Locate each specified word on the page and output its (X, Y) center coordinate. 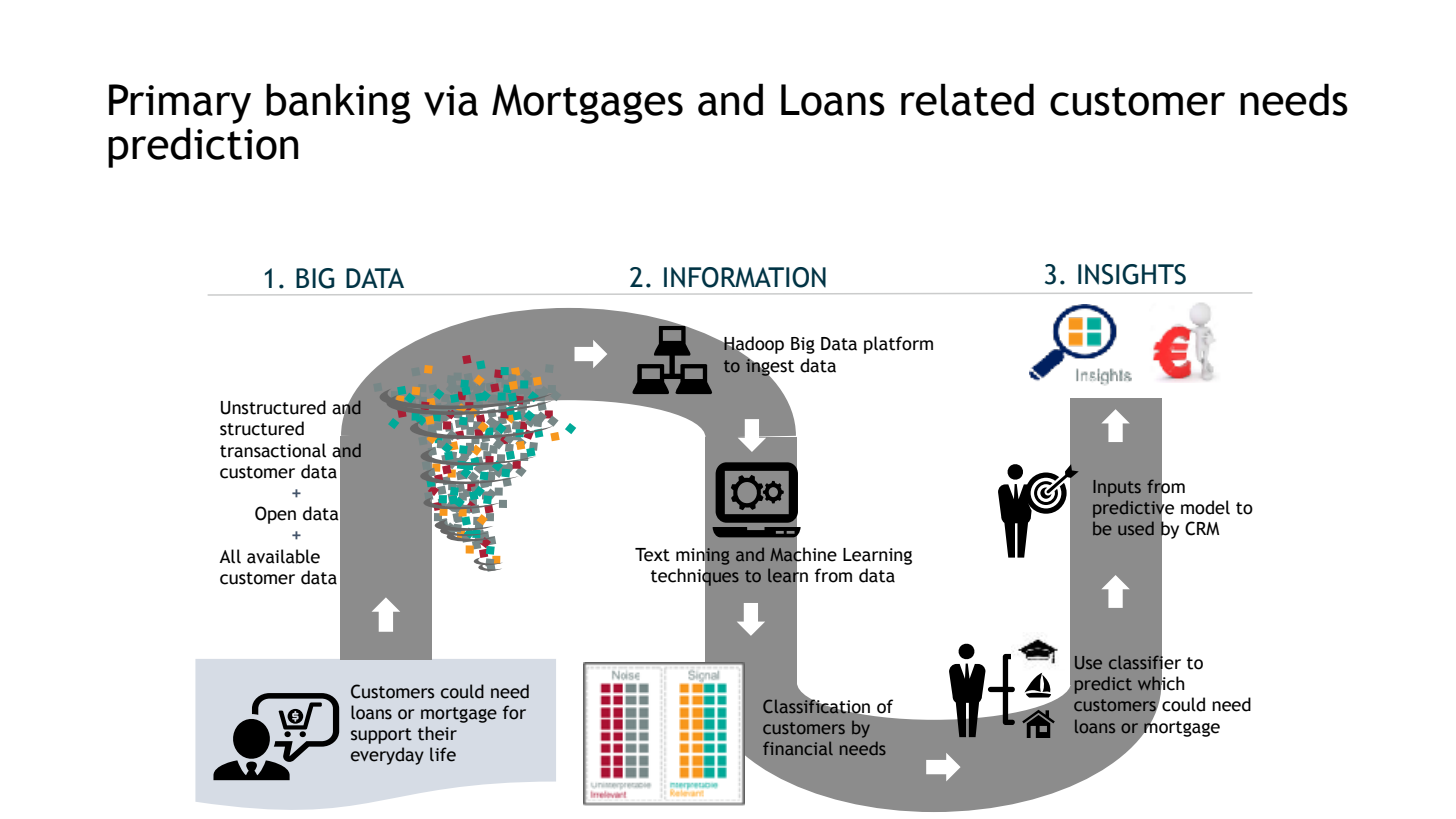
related (967, 99)
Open (275, 515)
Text (652, 555)
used (1136, 528)
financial (798, 748)
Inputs (1117, 488)
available (283, 556)
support (381, 736)
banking (338, 103)
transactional (273, 450)
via (451, 100)
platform (898, 345)
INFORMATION (745, 277)
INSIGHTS (1132, 274)
